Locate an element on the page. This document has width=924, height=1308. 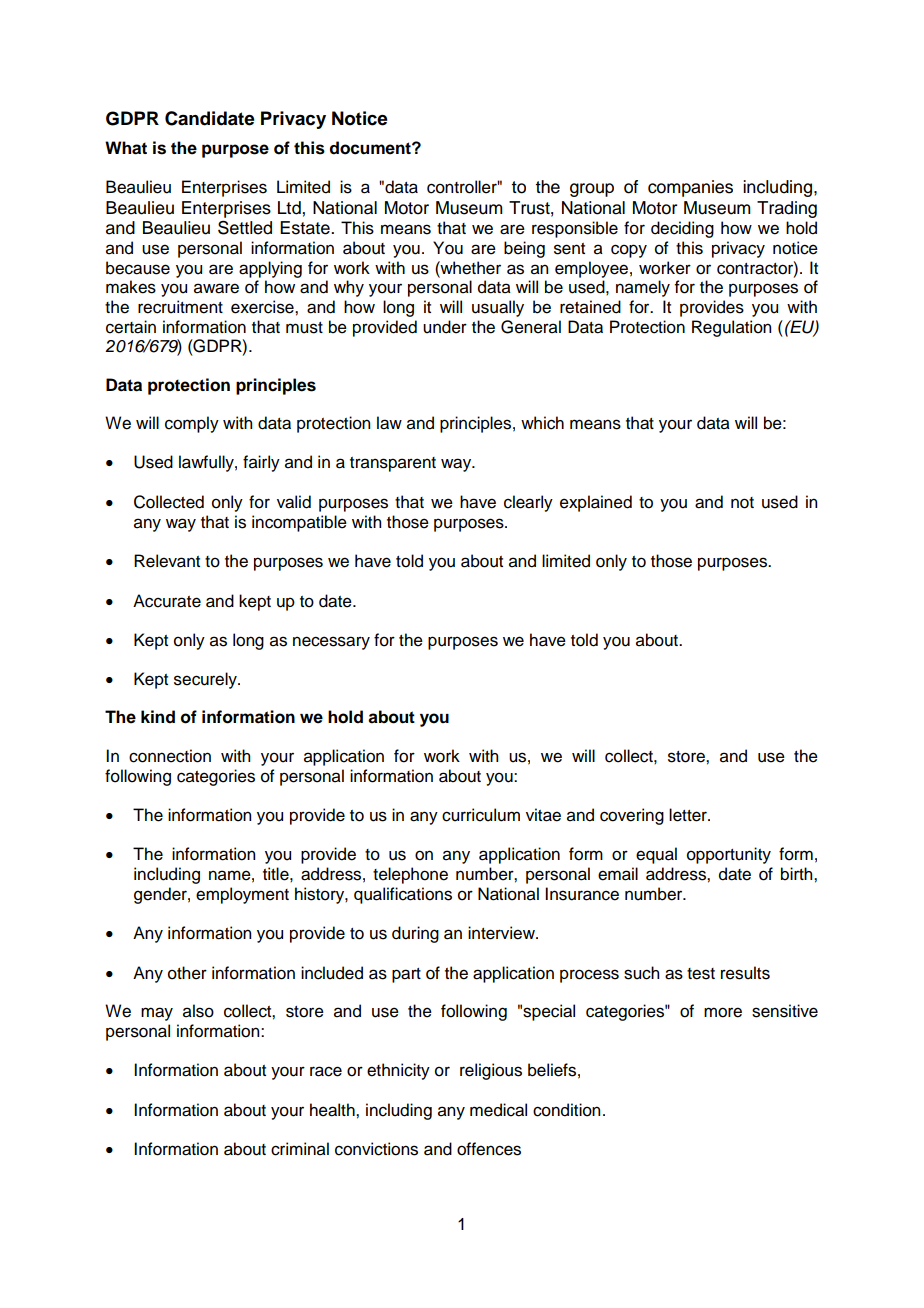
connection is located at coordinates (170, 756).
